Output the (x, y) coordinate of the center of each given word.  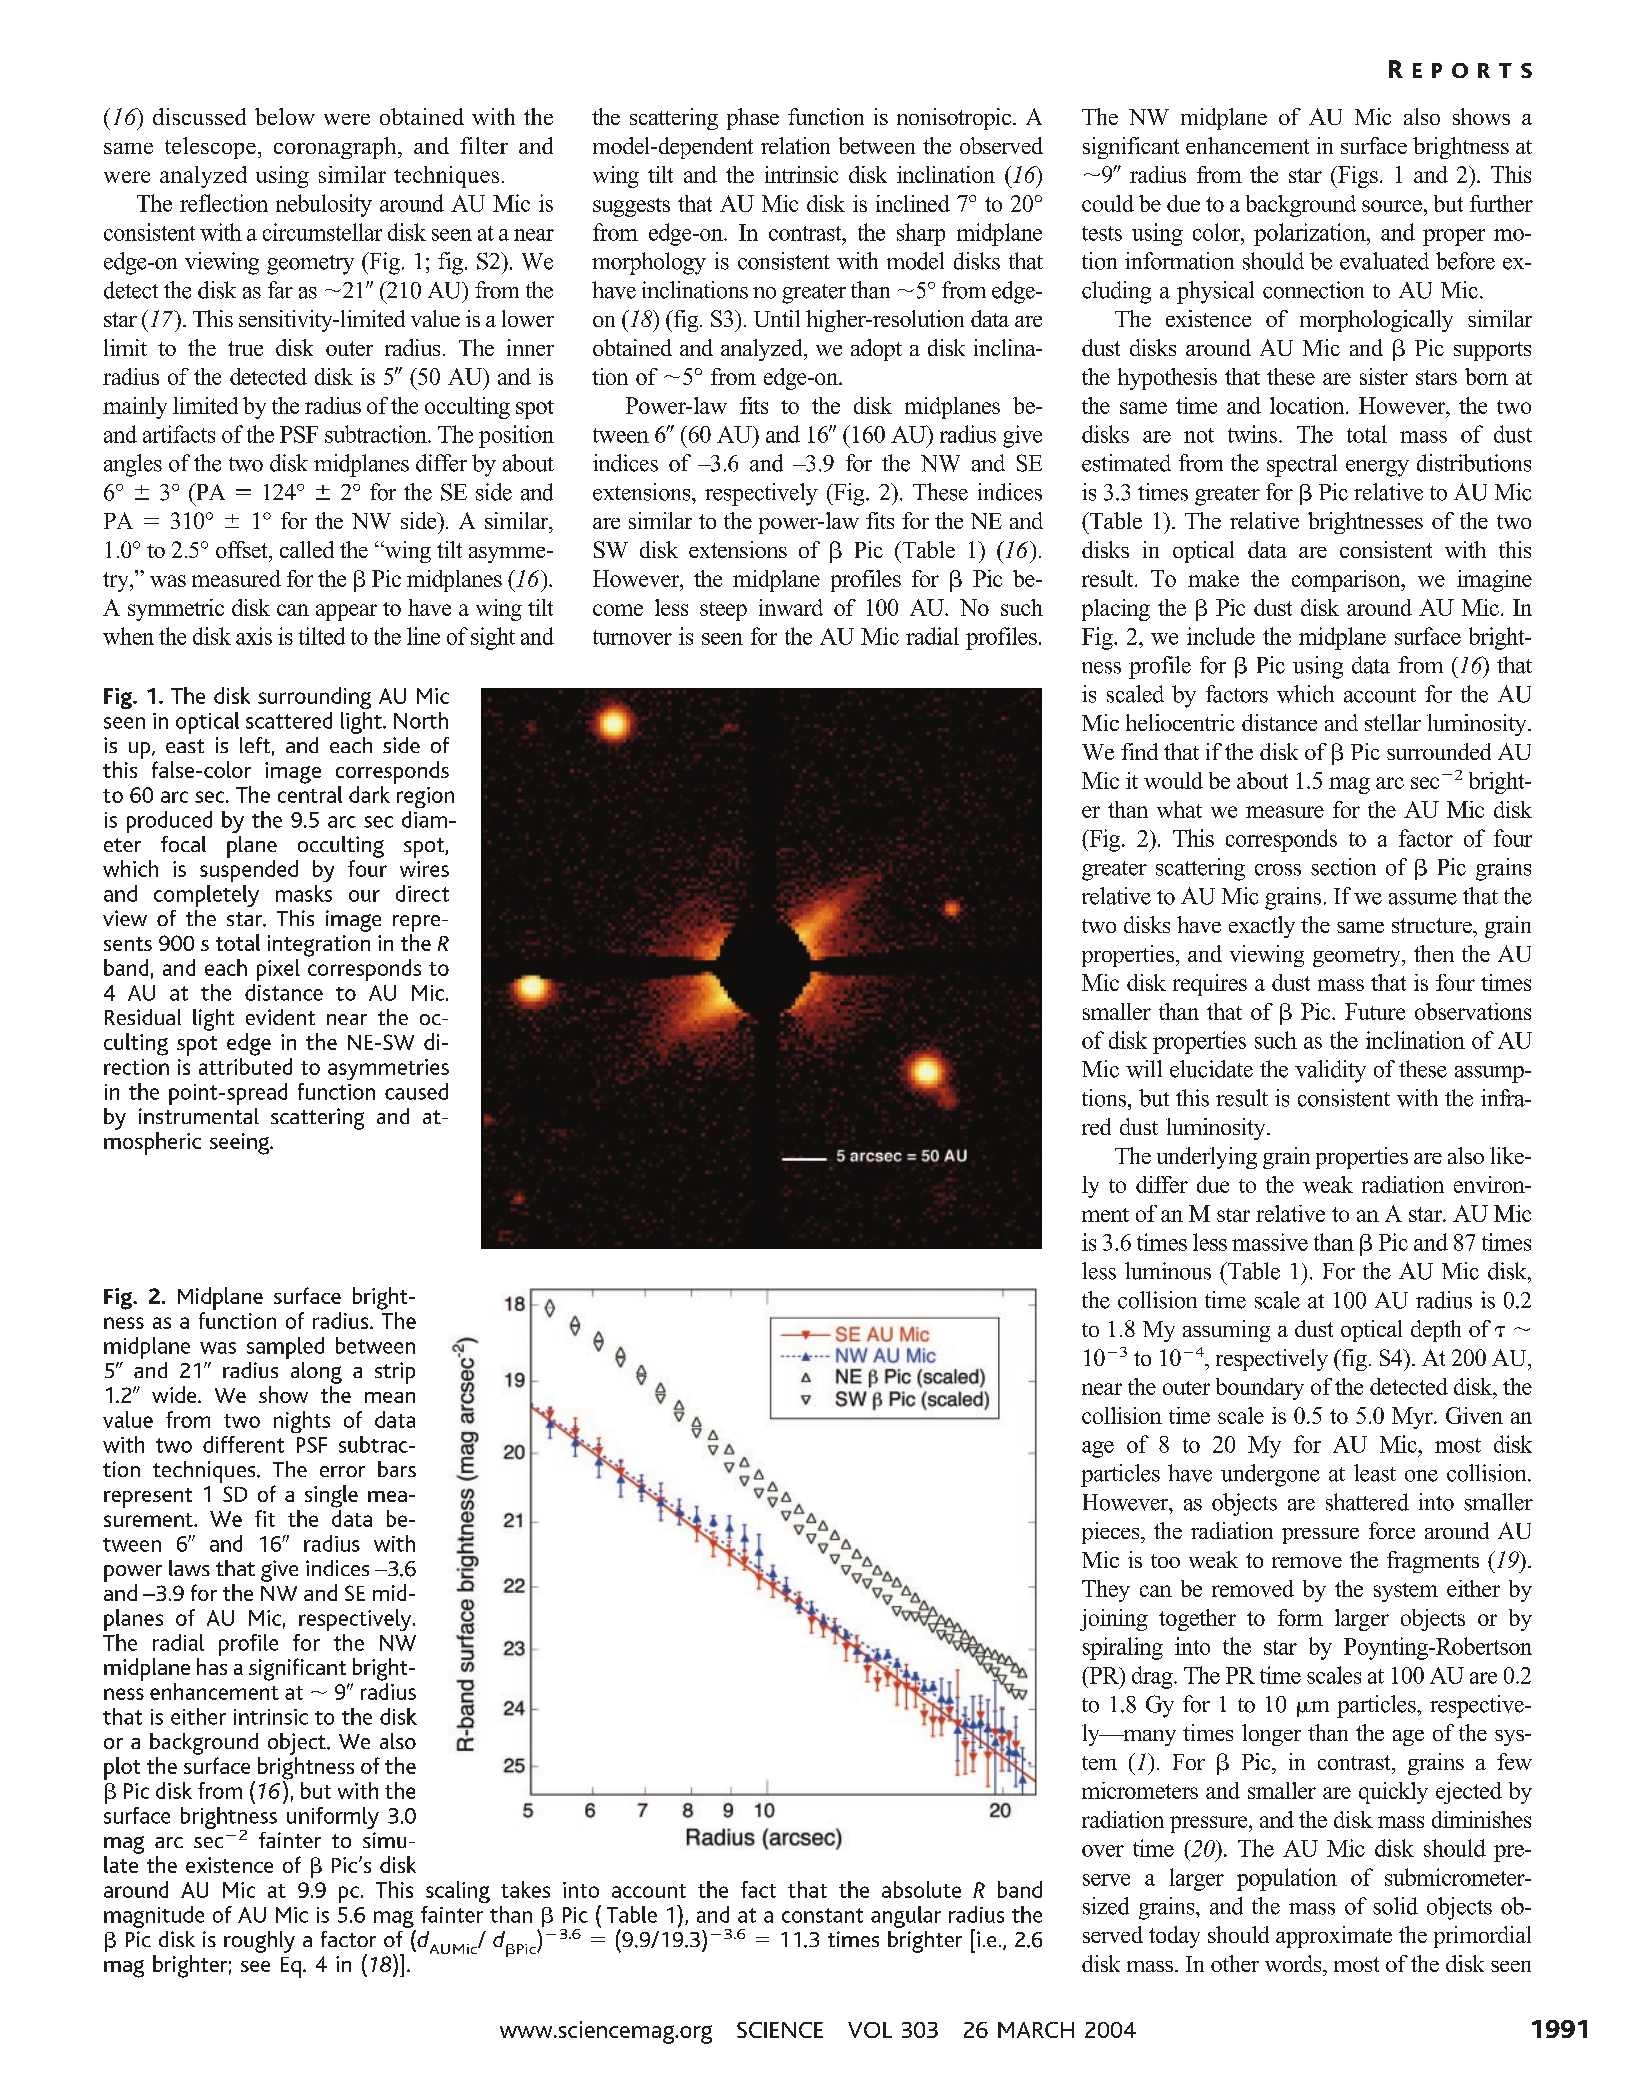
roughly (259, 1942)
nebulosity (324, 205)
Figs (1357, 177)
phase (753, 119)
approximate (1334, 1937)
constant (822, 1915)
